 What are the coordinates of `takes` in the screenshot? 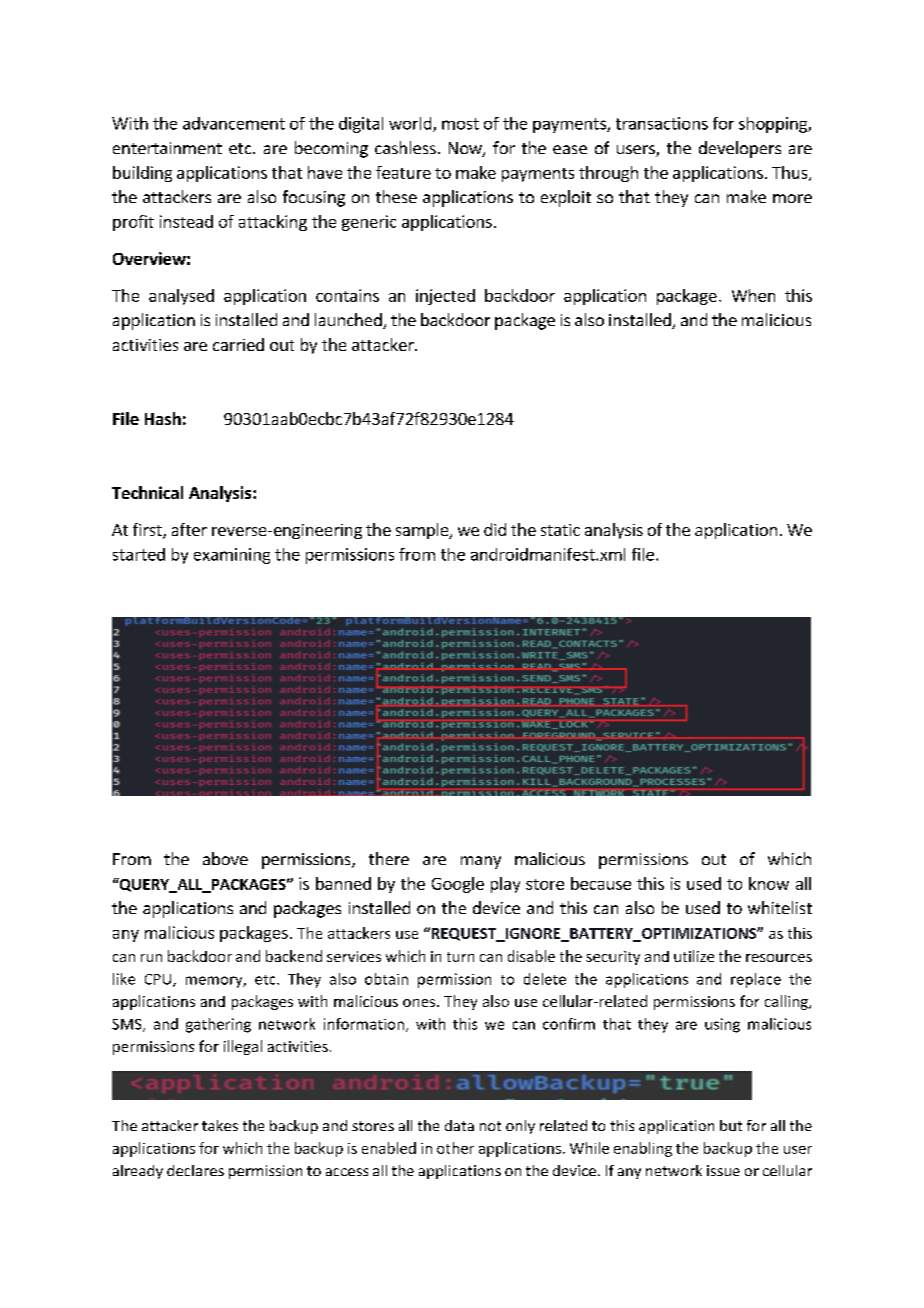 It's located at (220, 1125).
